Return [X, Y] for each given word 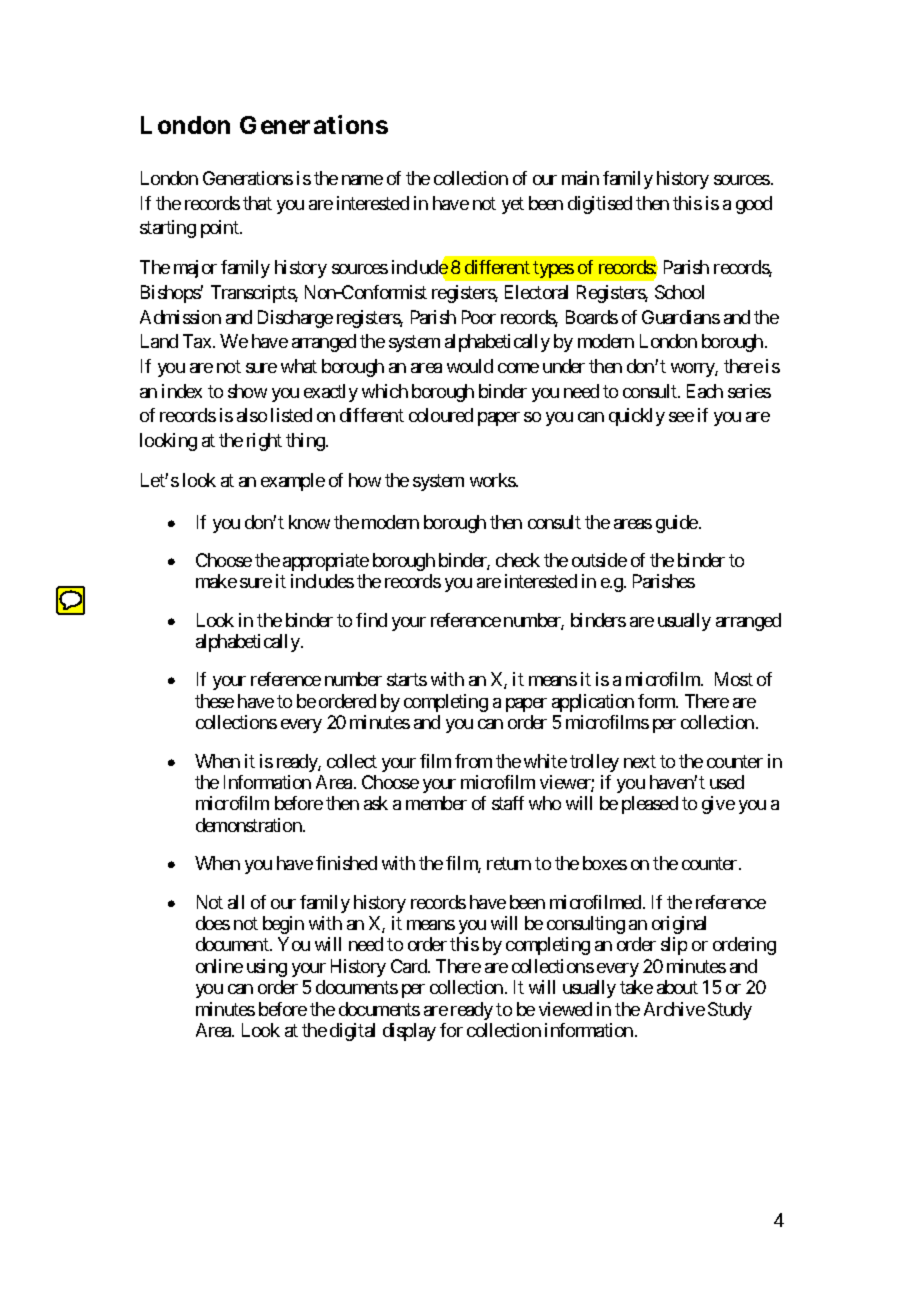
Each [705, 391]
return [509, 864]
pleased [650, 805]
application [593, 703]
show [247, 391]
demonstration [250, 825]
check [518, 560]
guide [677, 524]
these [214, 701]
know [309, 522]
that [257, 203]
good [754, 205]
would [470, 366]
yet [513, 205]
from [473, 761]
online [219, 966]
